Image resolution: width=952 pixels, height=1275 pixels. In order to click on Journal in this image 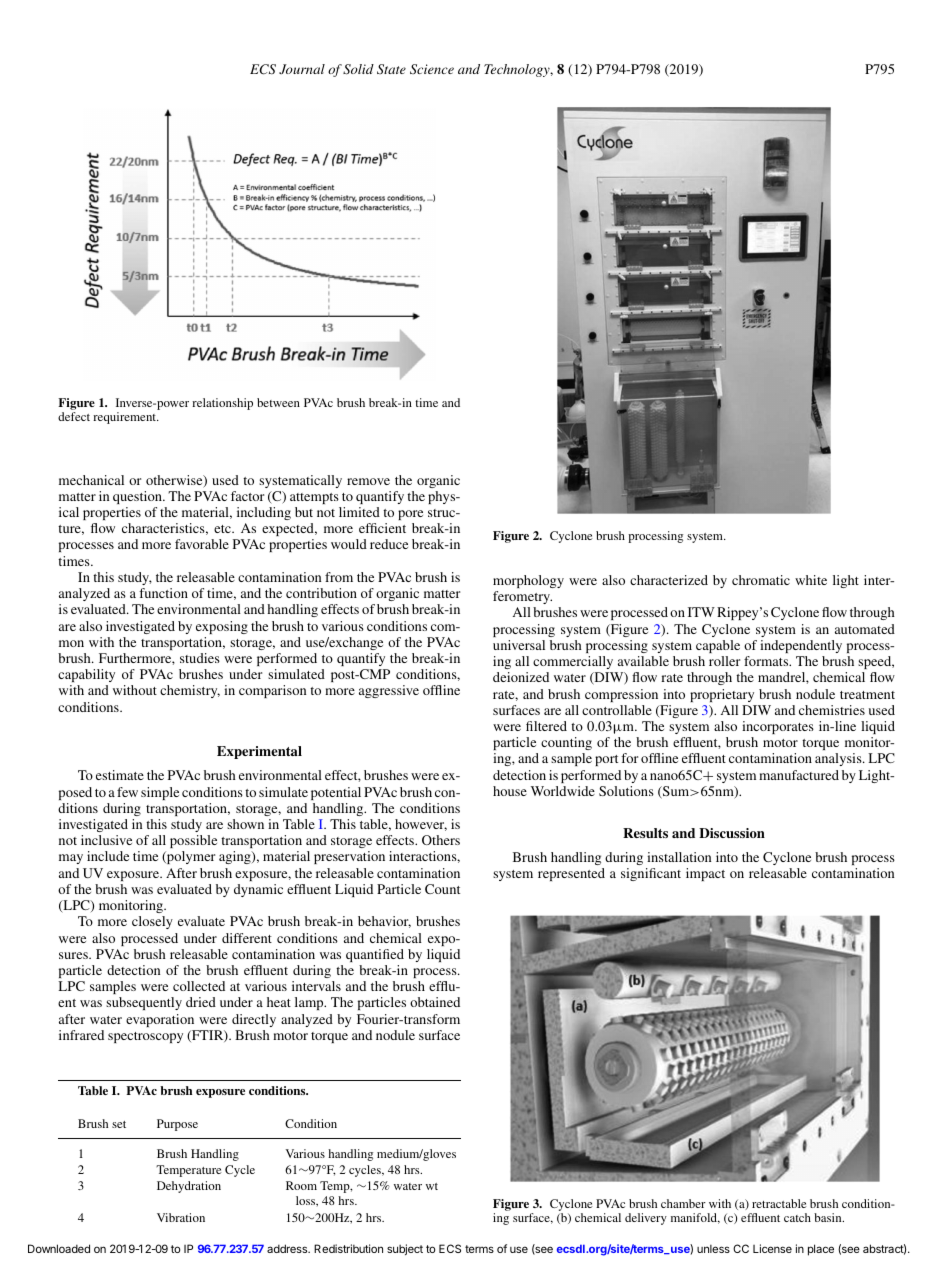, I will do `click(302, 69)`.
